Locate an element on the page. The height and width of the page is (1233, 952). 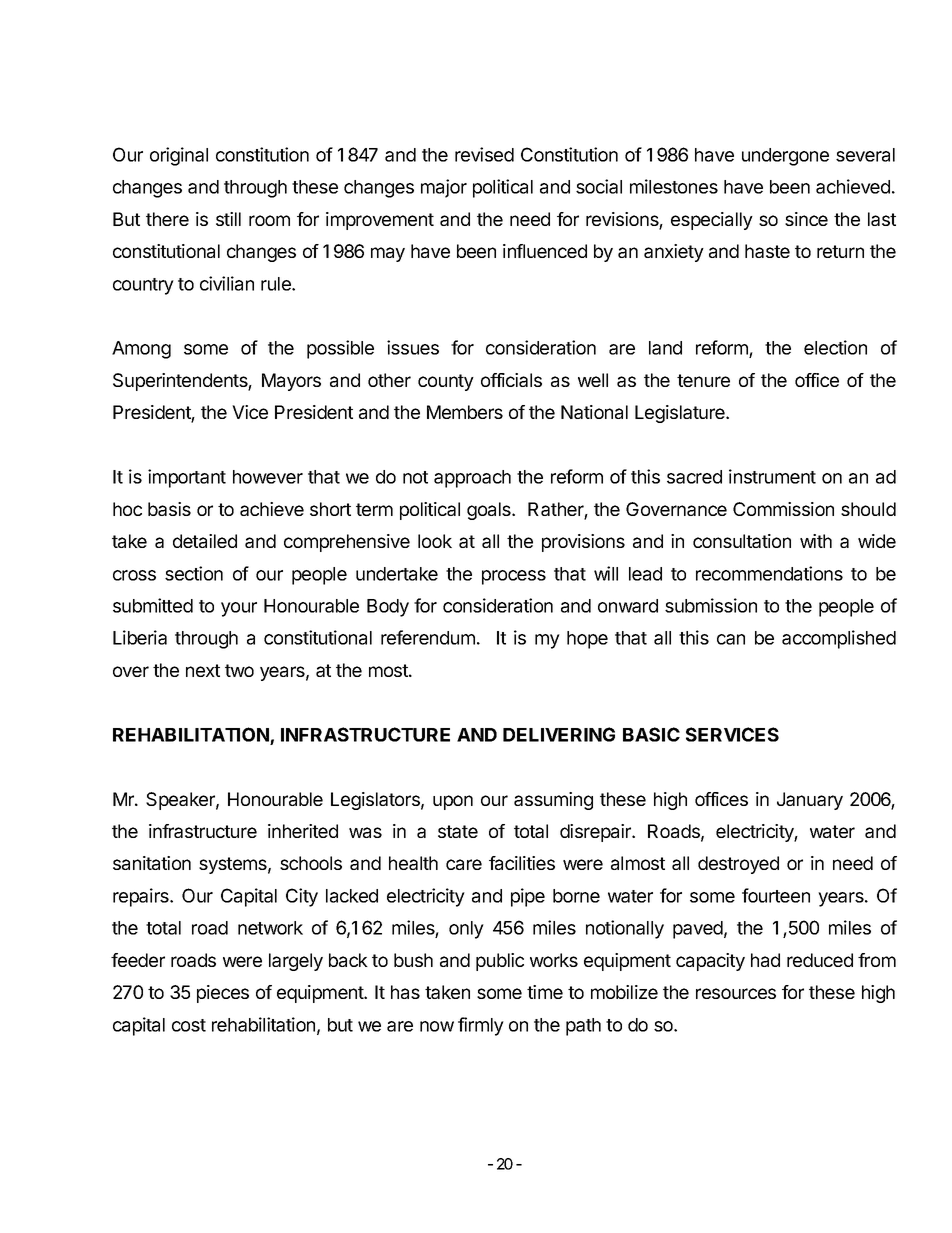
original is located at coordinates (179, 156).
